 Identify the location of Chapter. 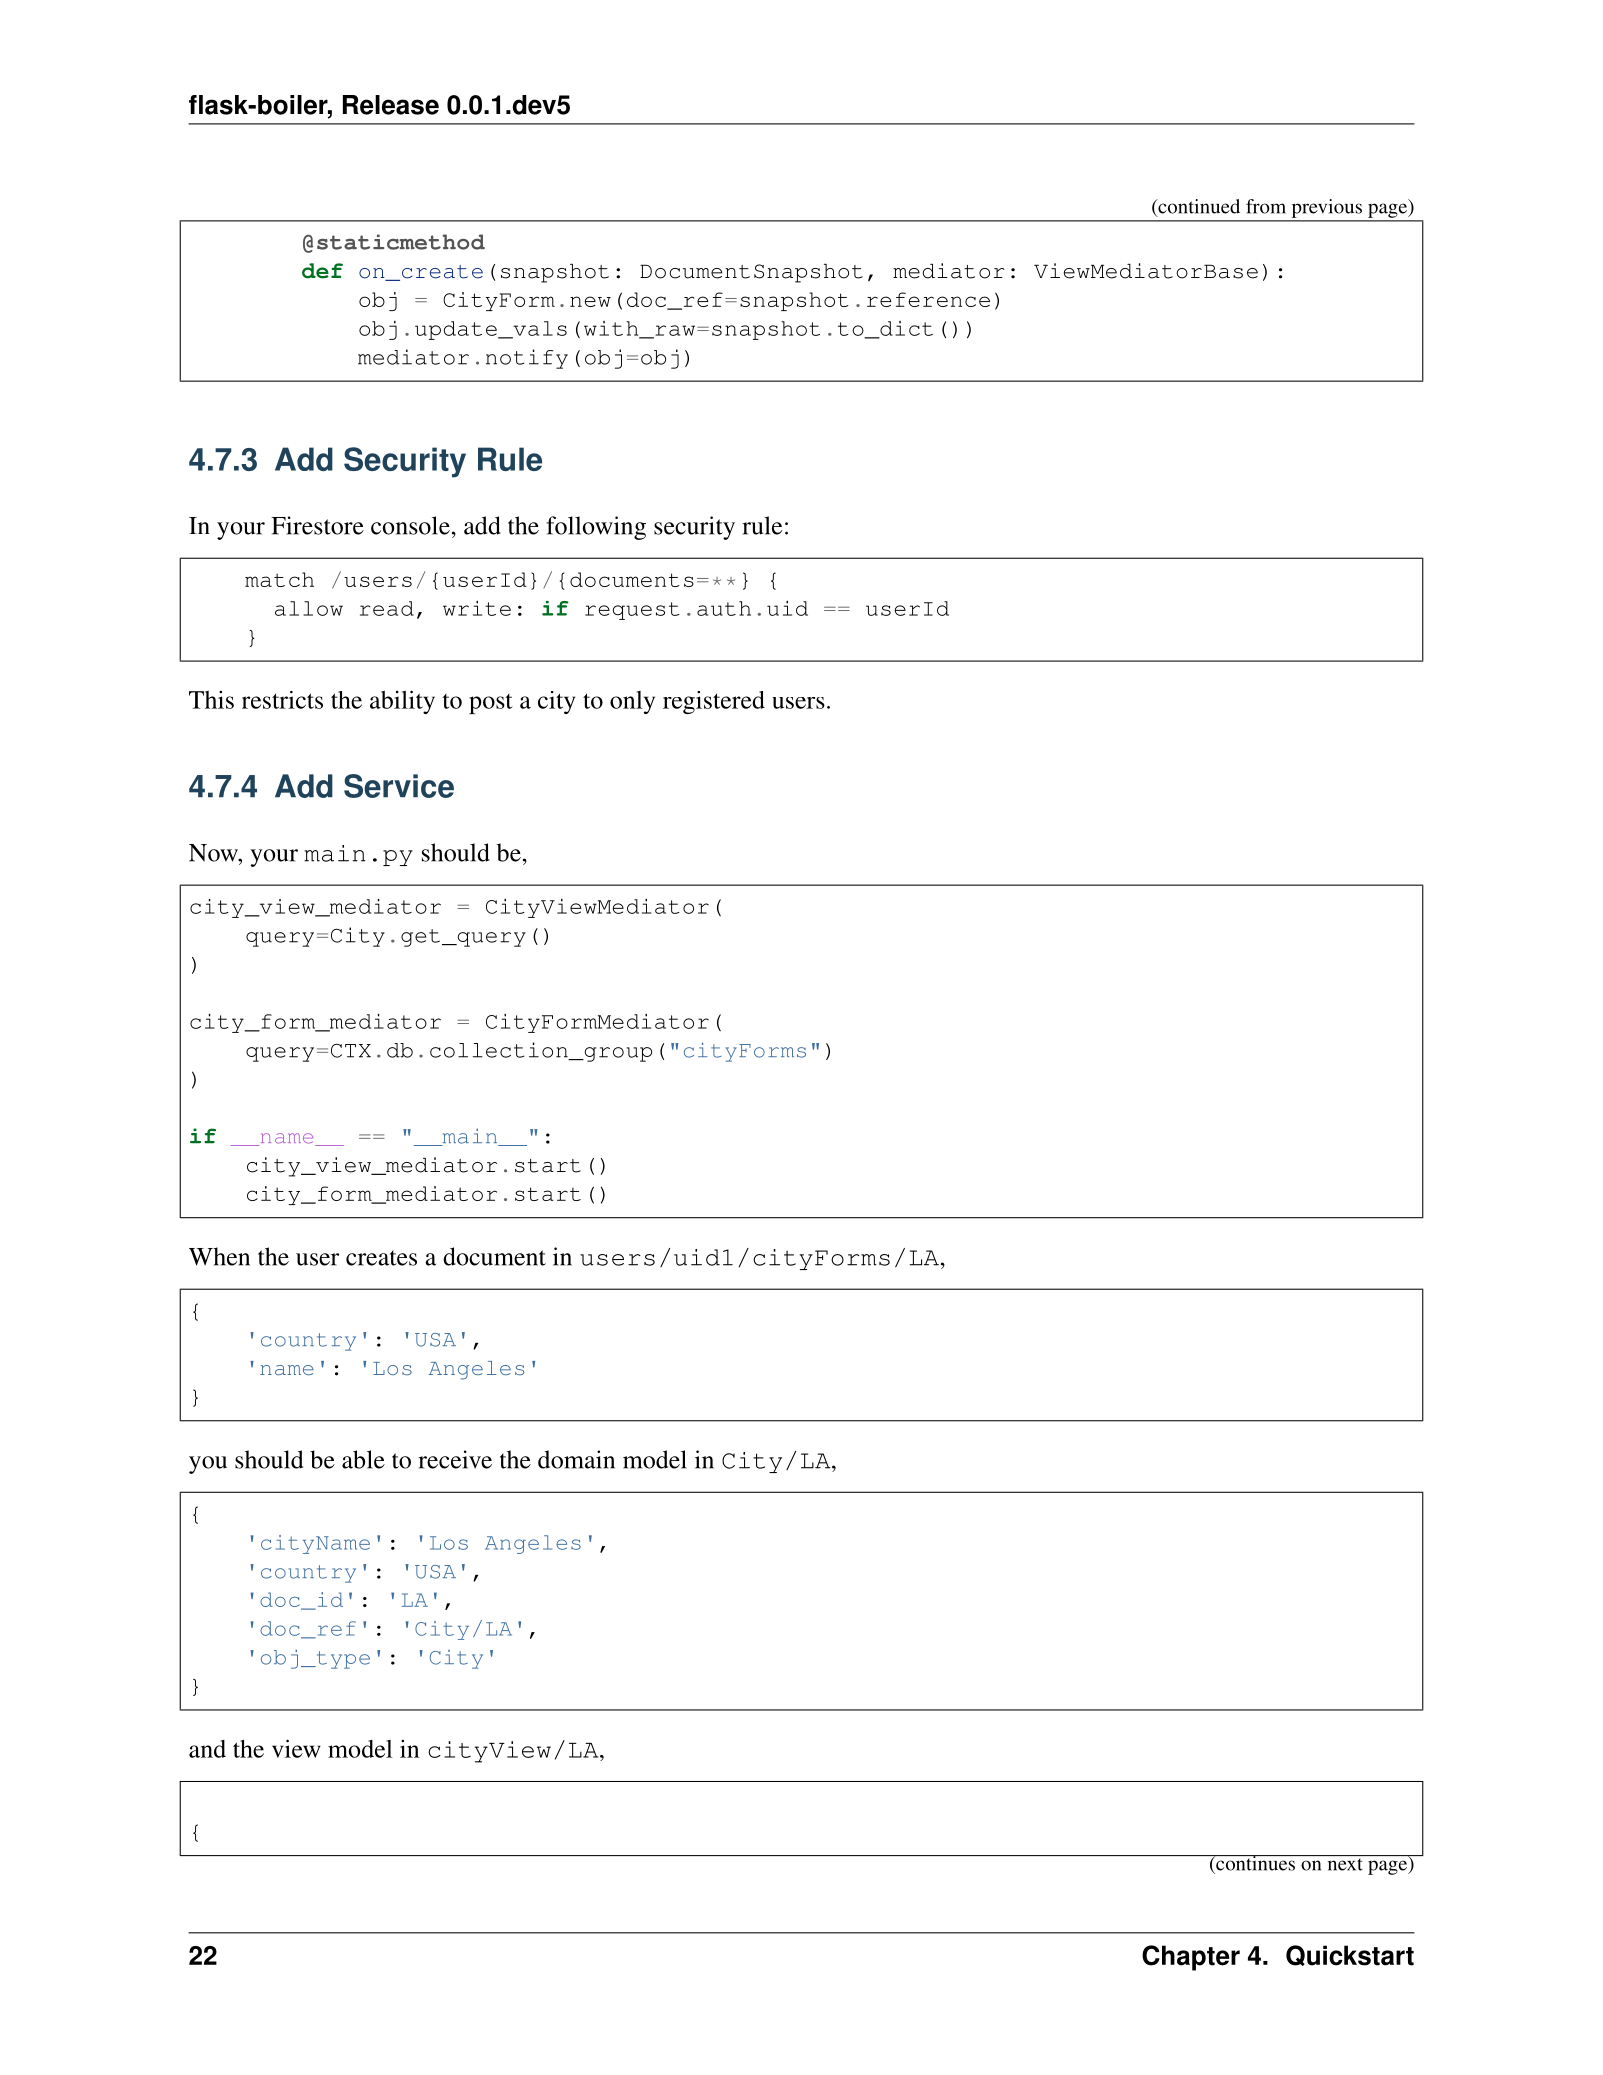
(1191, 1958).
